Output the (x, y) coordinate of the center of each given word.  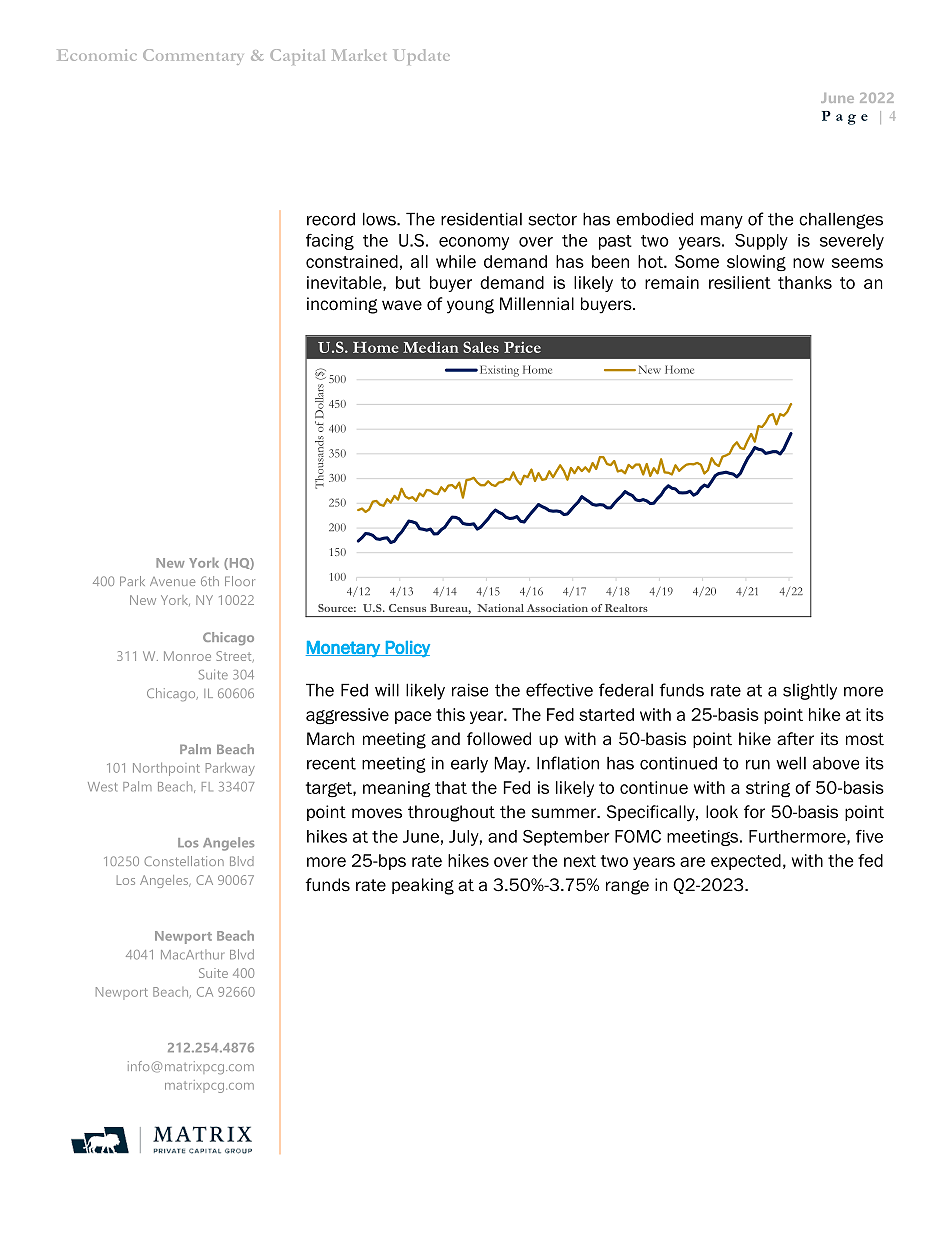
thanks (805, 282)
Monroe (187, 656)
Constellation (184, 861)
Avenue (172, 581)
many (722, 222)
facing (330, 242)
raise (470, 690)
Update (421, 57)
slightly (810, 691)
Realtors (626, 608)
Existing (498, 371)
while (456, 261)
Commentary (193, 57)
